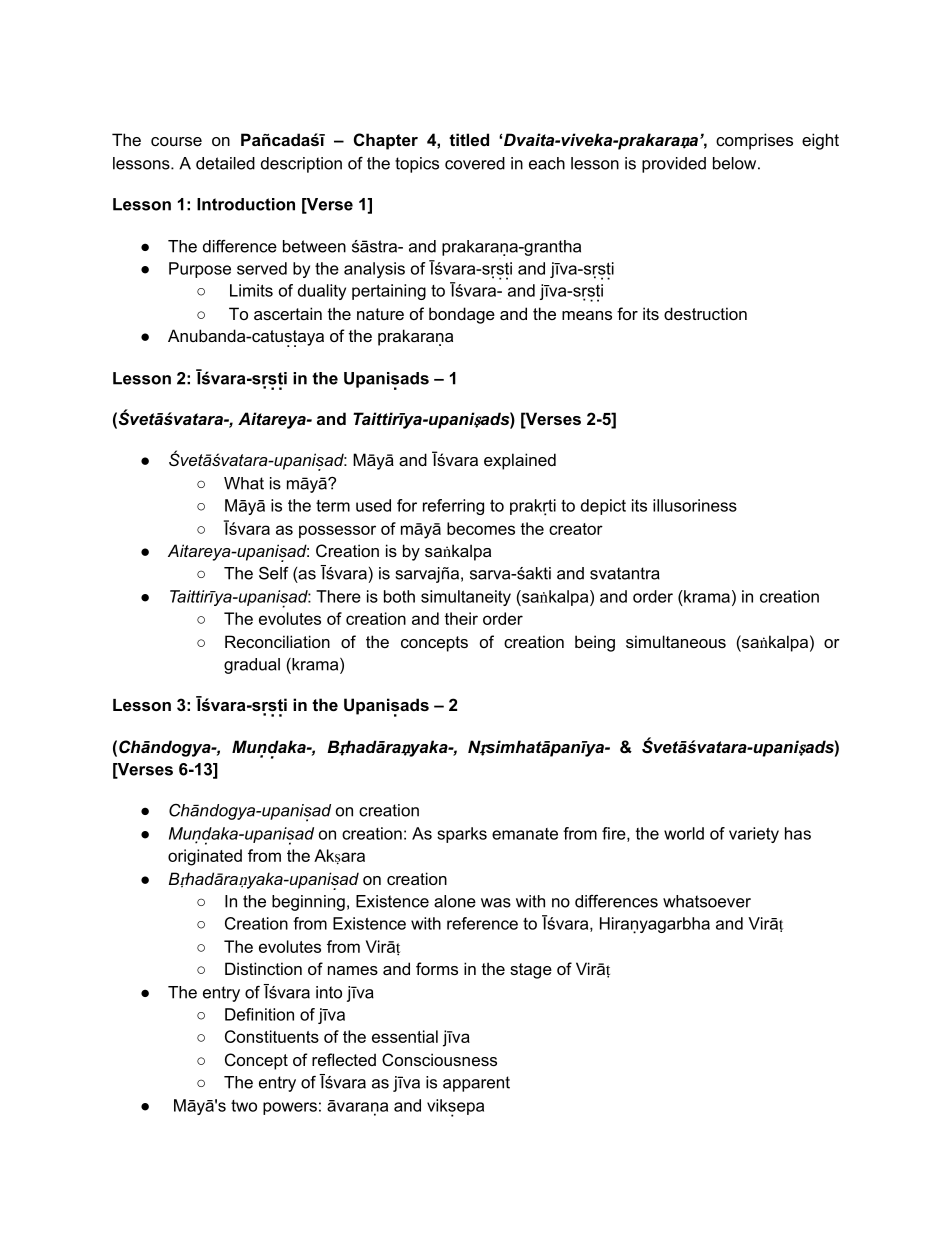 The width and height of the screenshot is (952, 1233). What do you see at coordinates (520, 461) in the screenshot?
I see `explained` at bounding box center [520, 461].
